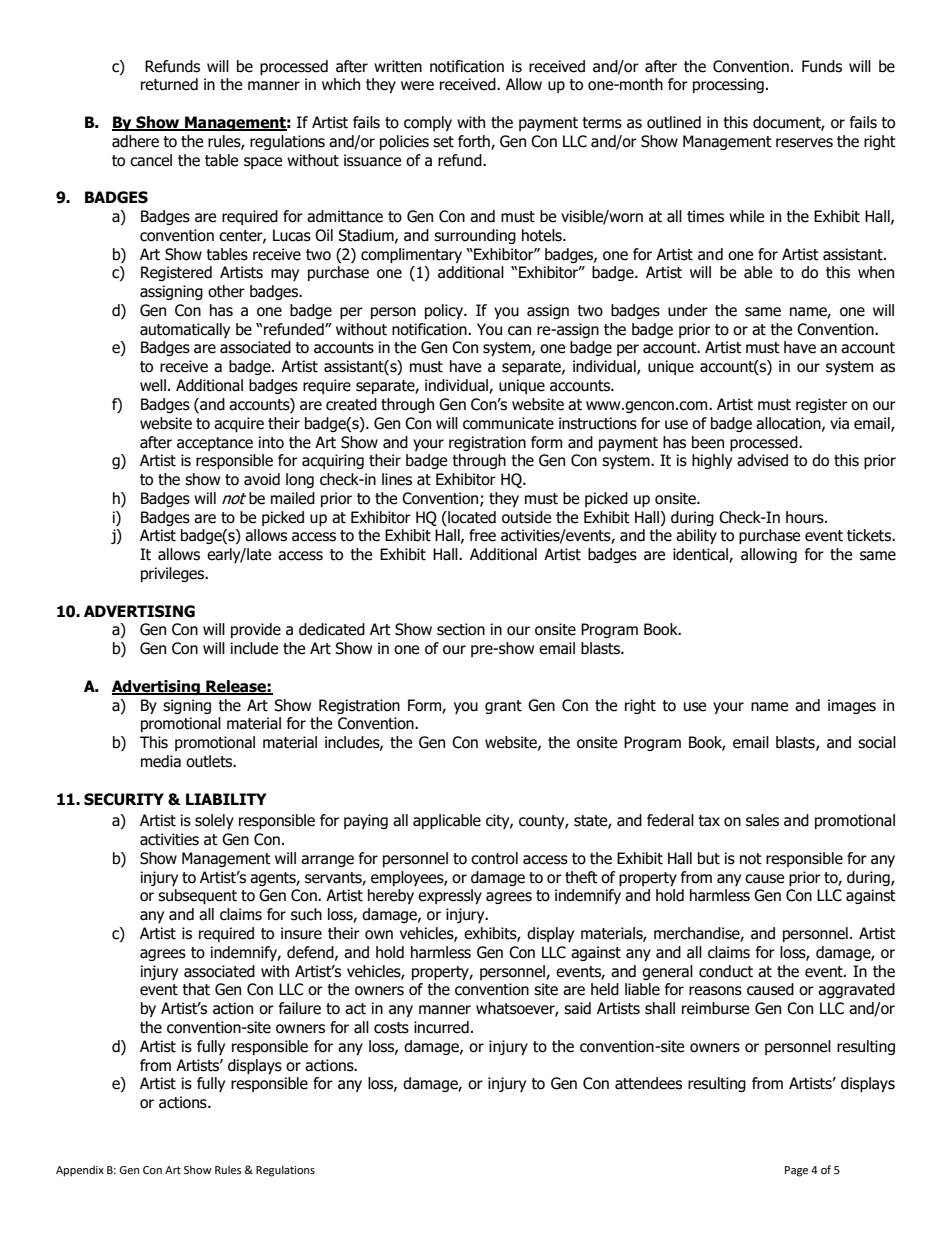 Image resolution: width=952 pixels, height=1233 pixels. Describe the element at coordinates (441, 1027) in the image. I see `incurred` at that location.
